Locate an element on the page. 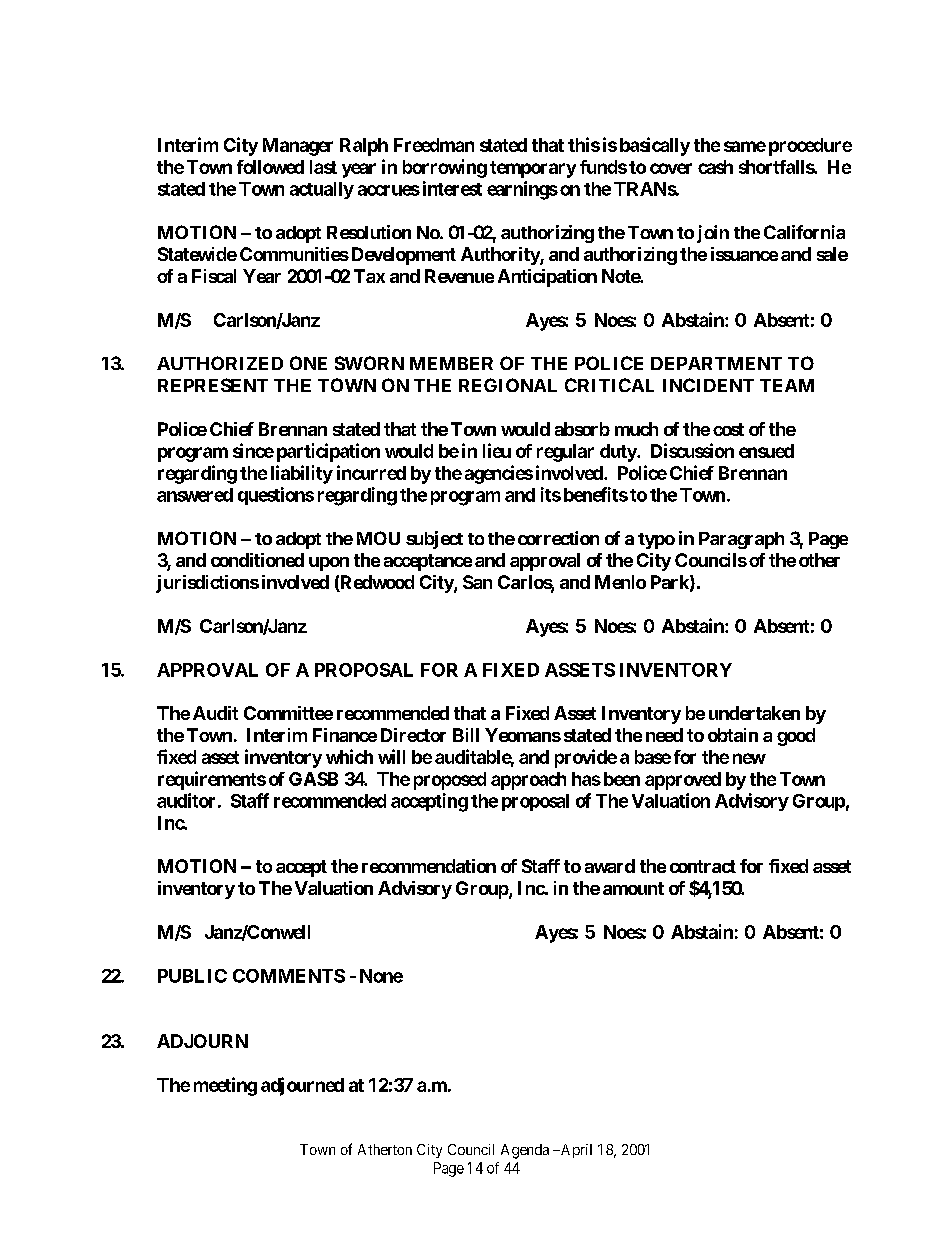 The width and height of the image is (952, 1233). approach is located at coordinates (528, 781).
